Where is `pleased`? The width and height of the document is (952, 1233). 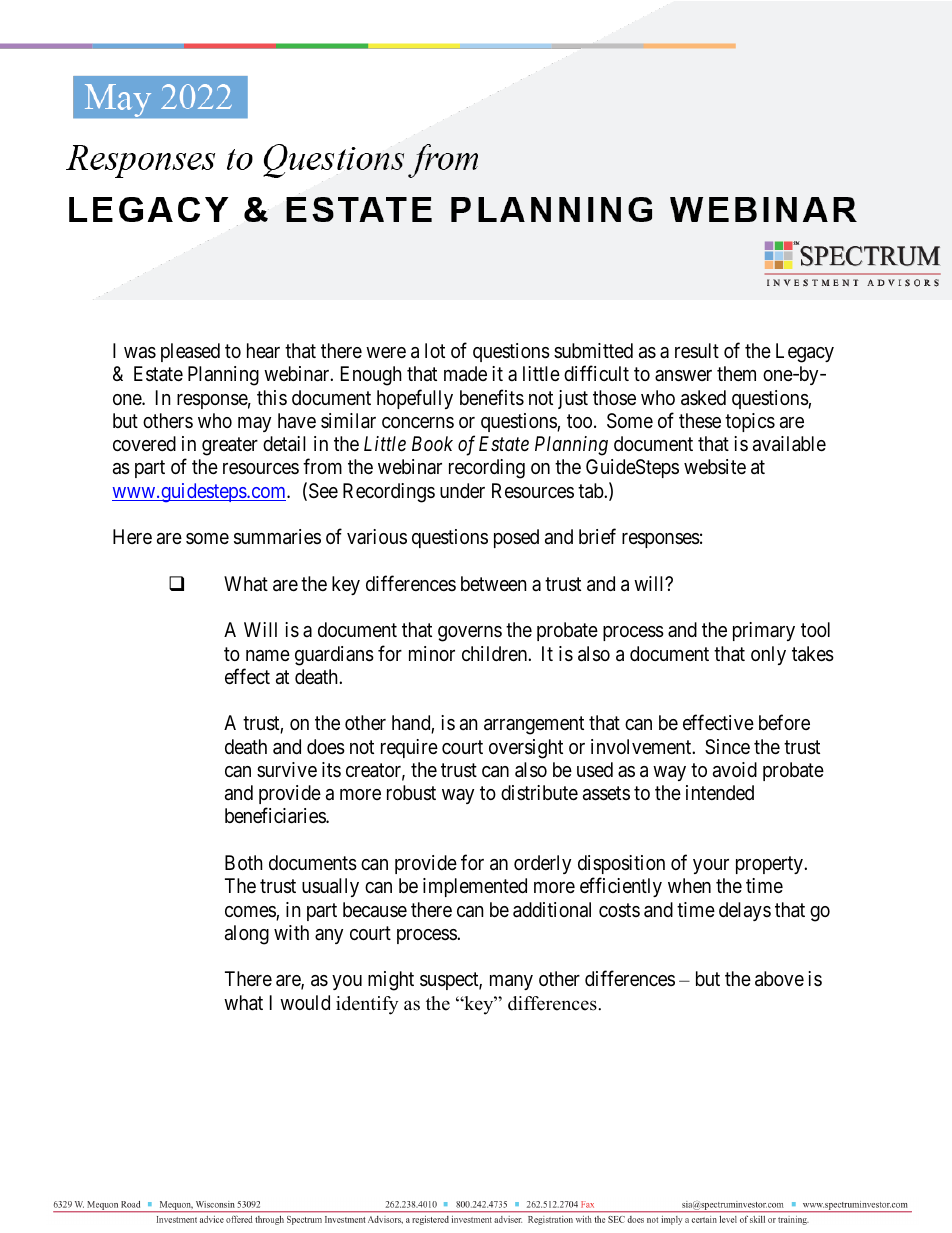 pleased is located at coordinates (190, 352).
